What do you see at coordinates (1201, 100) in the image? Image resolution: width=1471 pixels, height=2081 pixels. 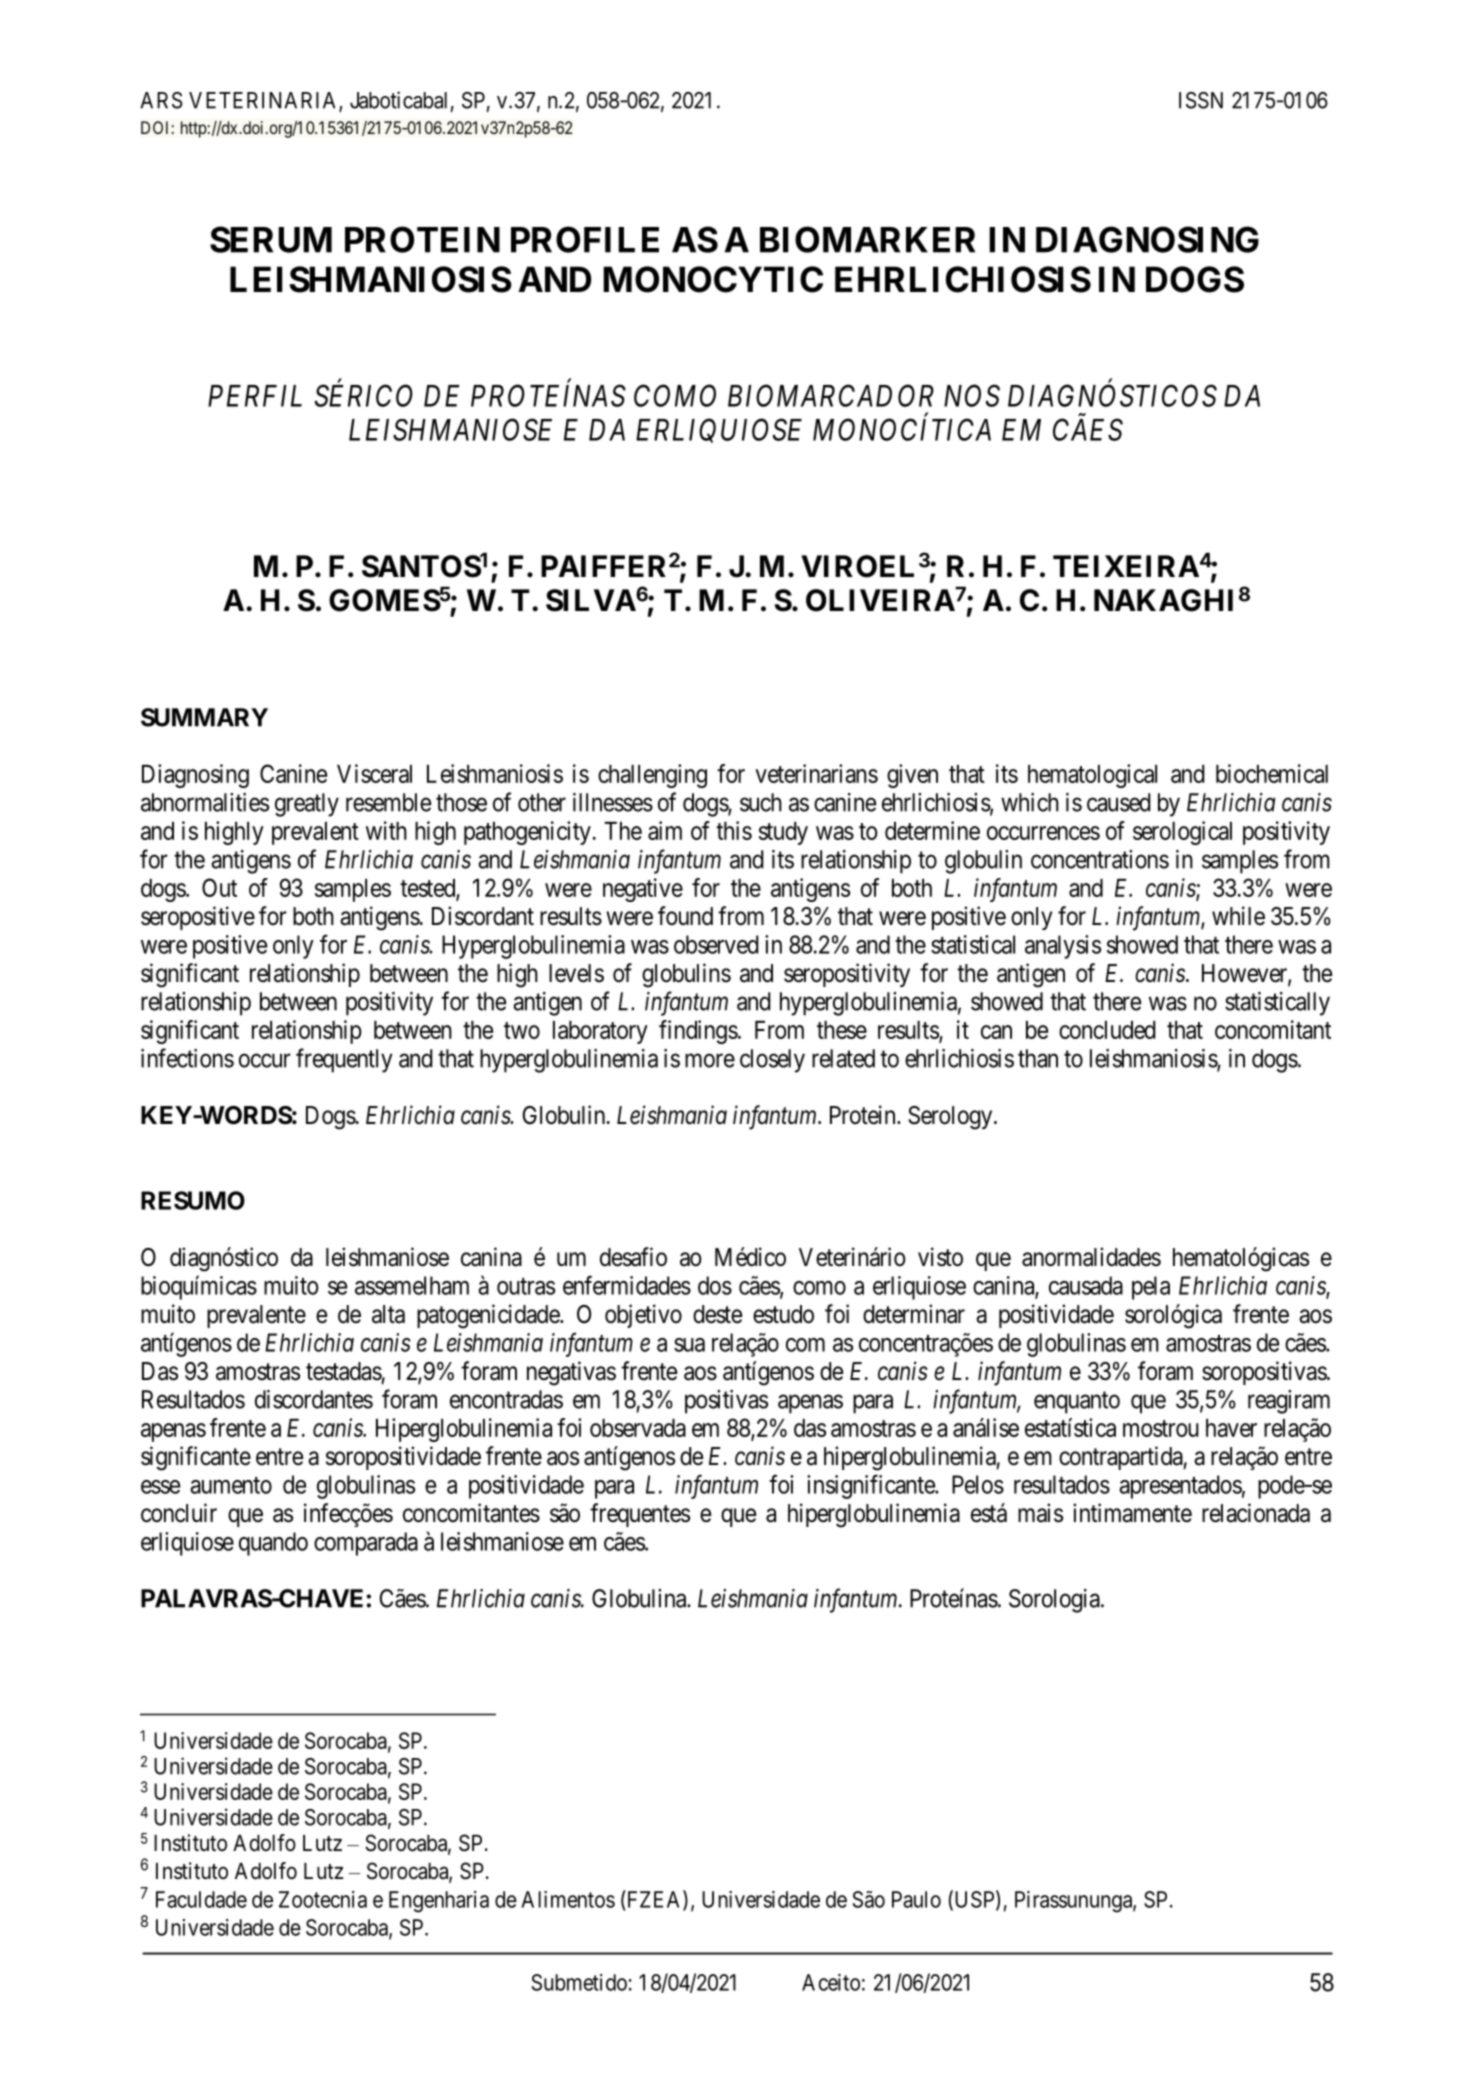 I see `ISSN` at bounding box center [1201, 100].
